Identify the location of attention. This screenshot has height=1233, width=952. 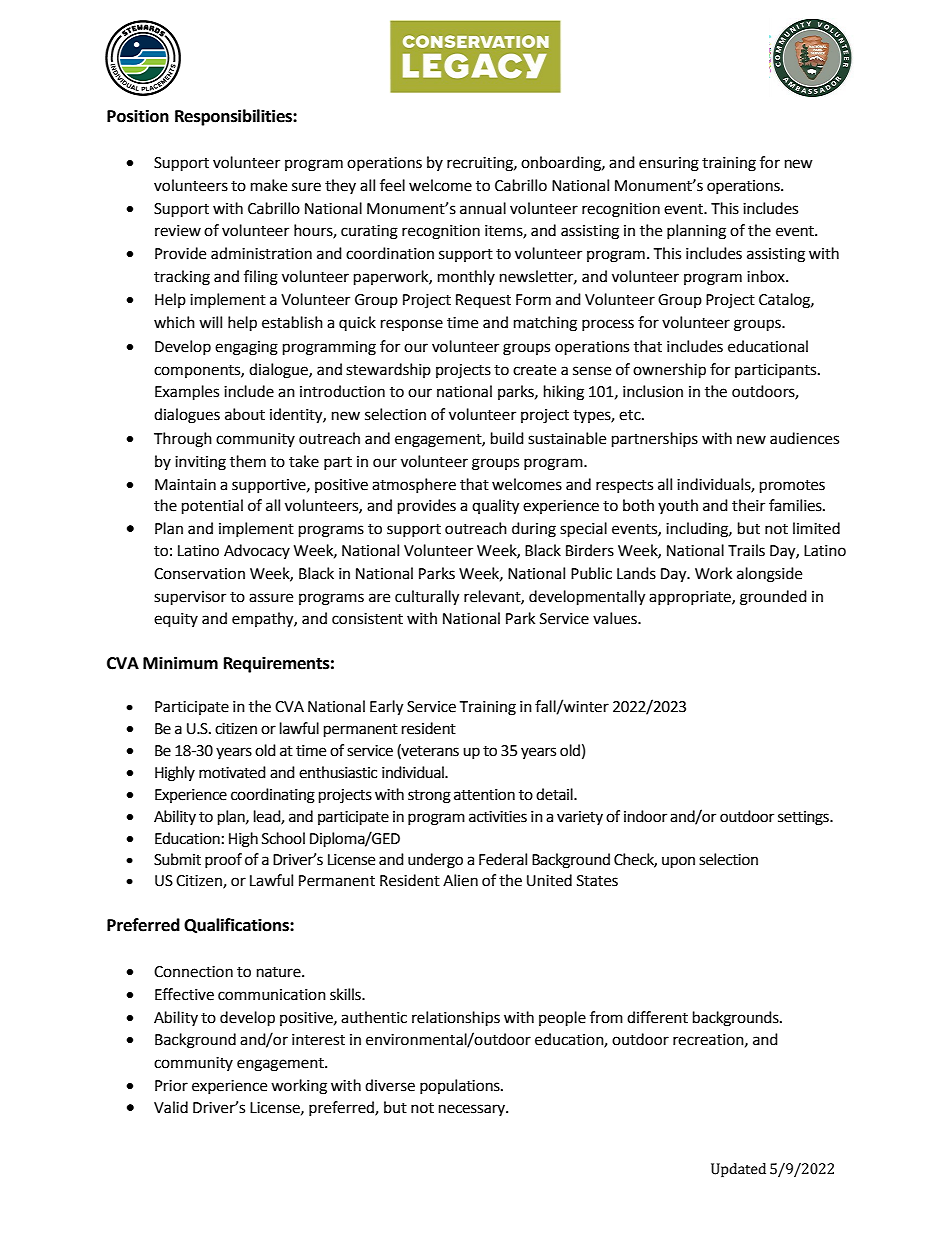
(484, 795).
